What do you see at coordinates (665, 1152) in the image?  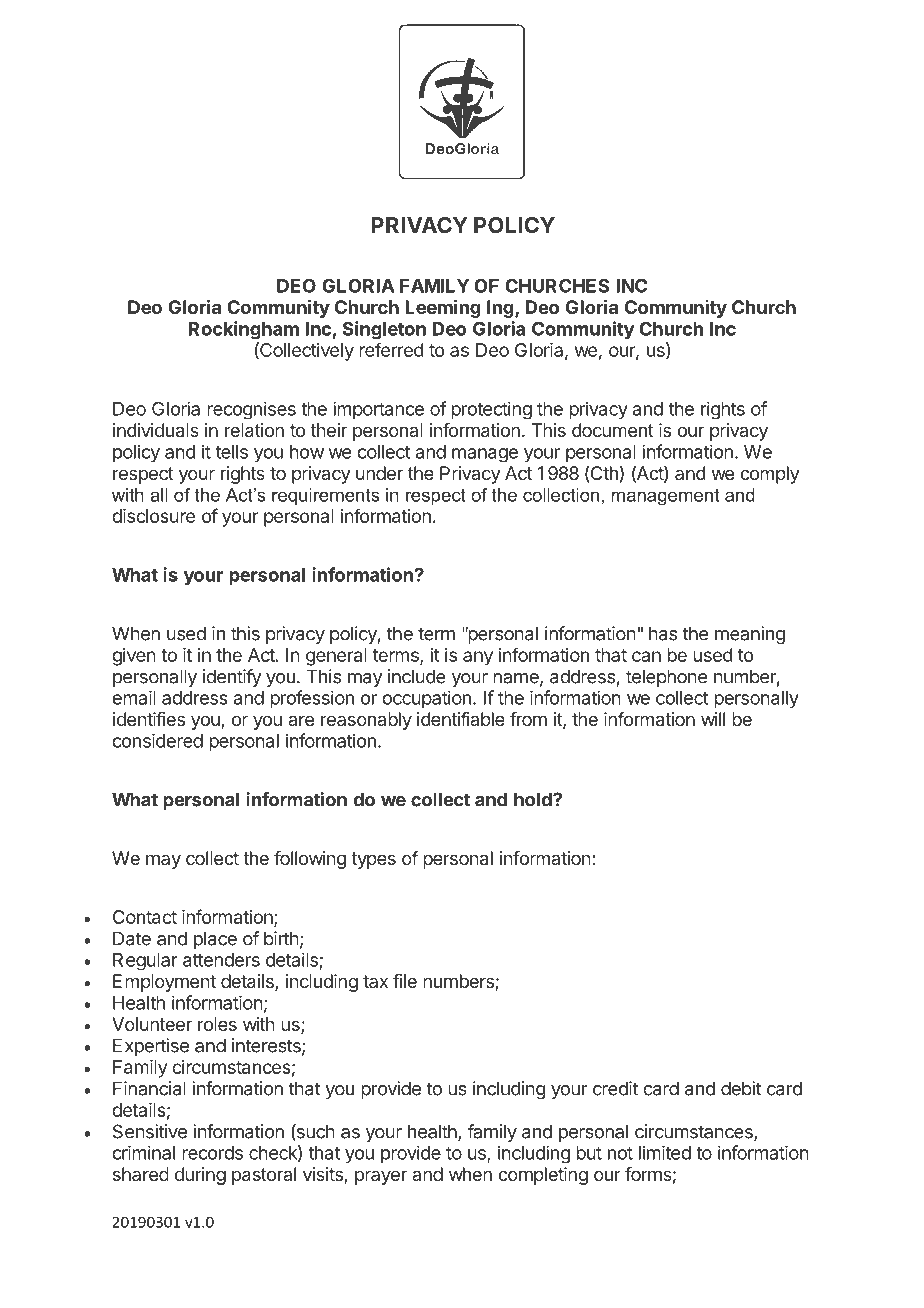 I see `limited` at bounding box center [665, 1152].
